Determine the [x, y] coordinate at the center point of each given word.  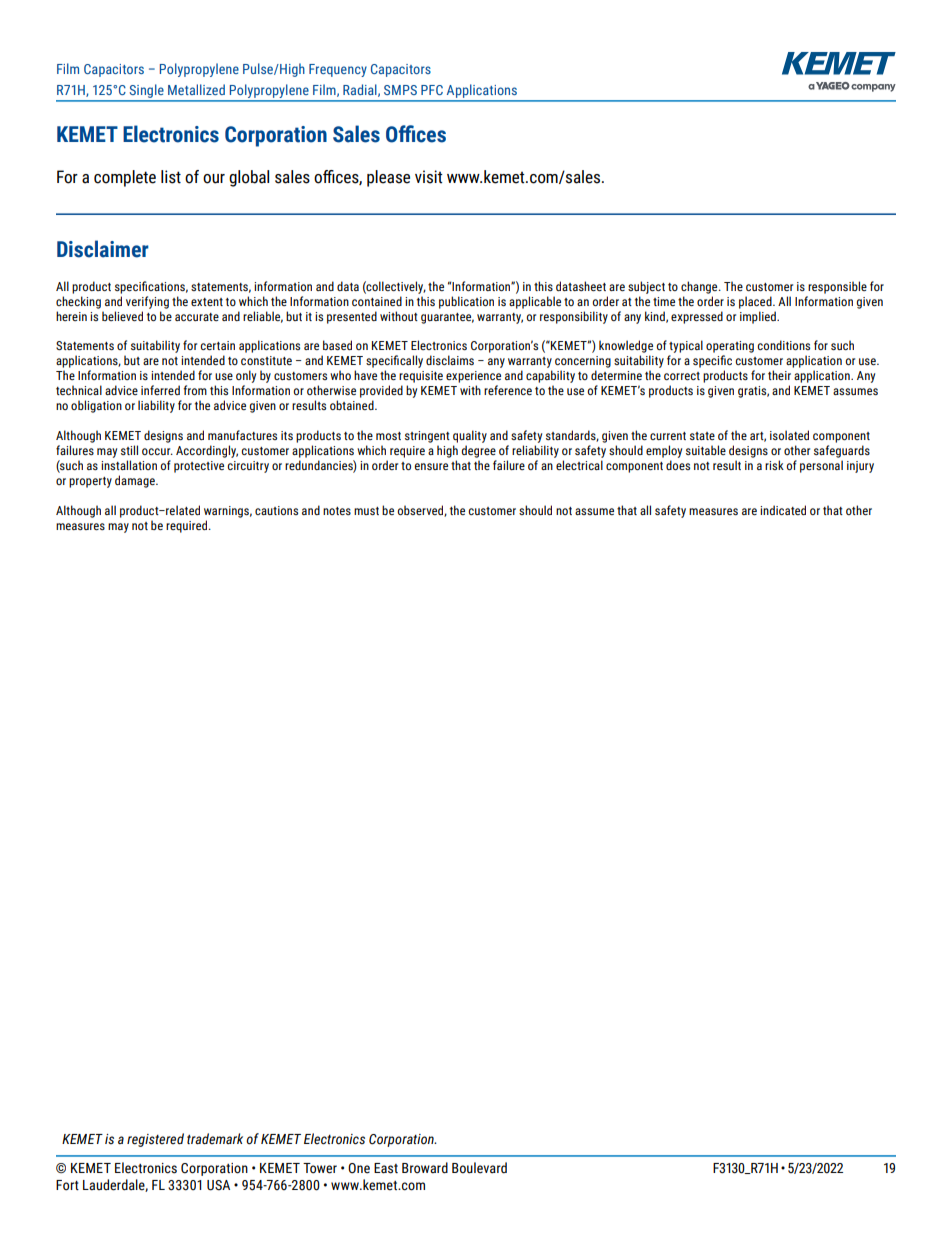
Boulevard [479, 1168]
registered [155, 1140]
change [700, 287]
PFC [432, 90]
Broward [425, 1168]
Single [146, 92]
